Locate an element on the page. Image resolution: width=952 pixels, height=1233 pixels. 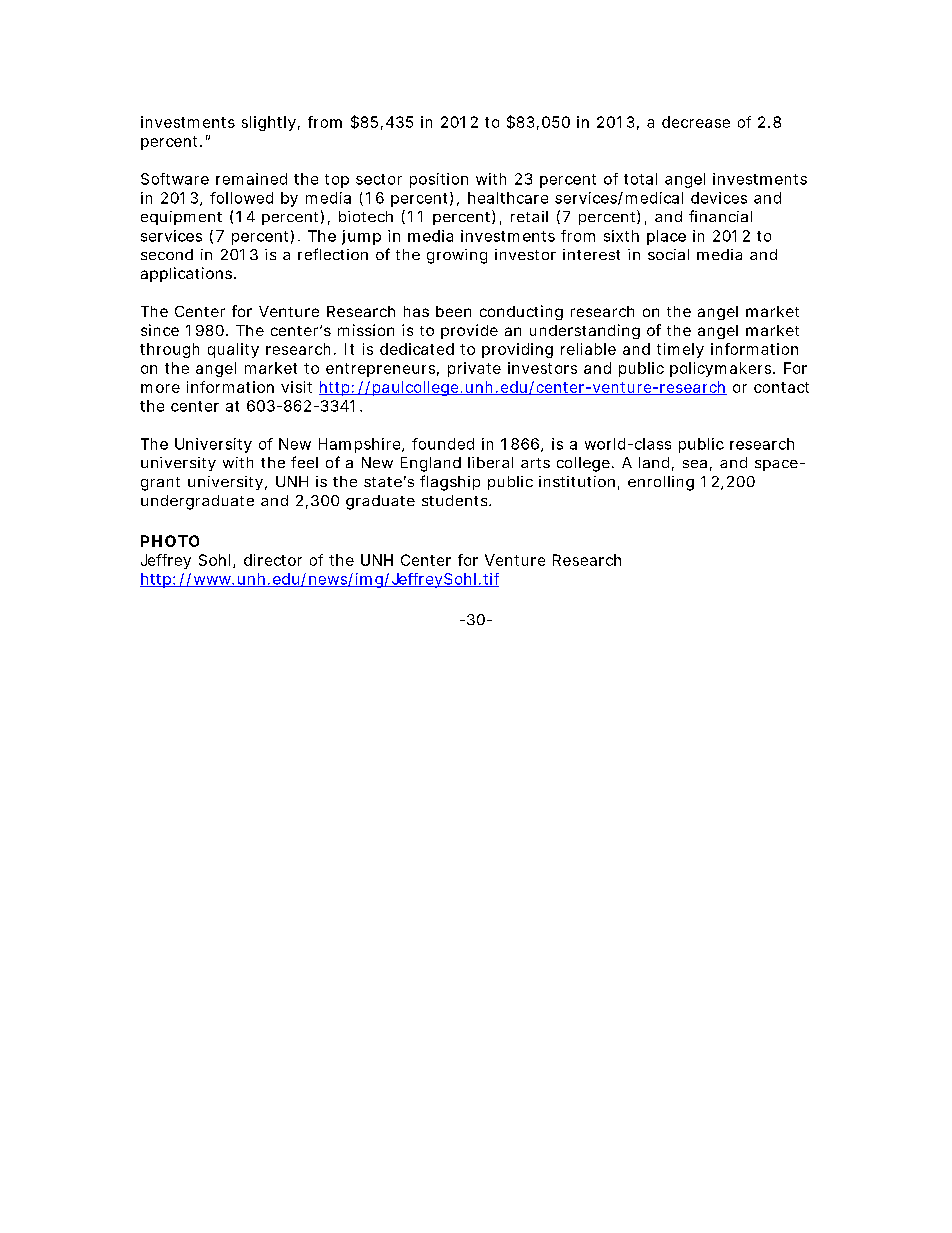
contact is located at coordinates (781, 387).
